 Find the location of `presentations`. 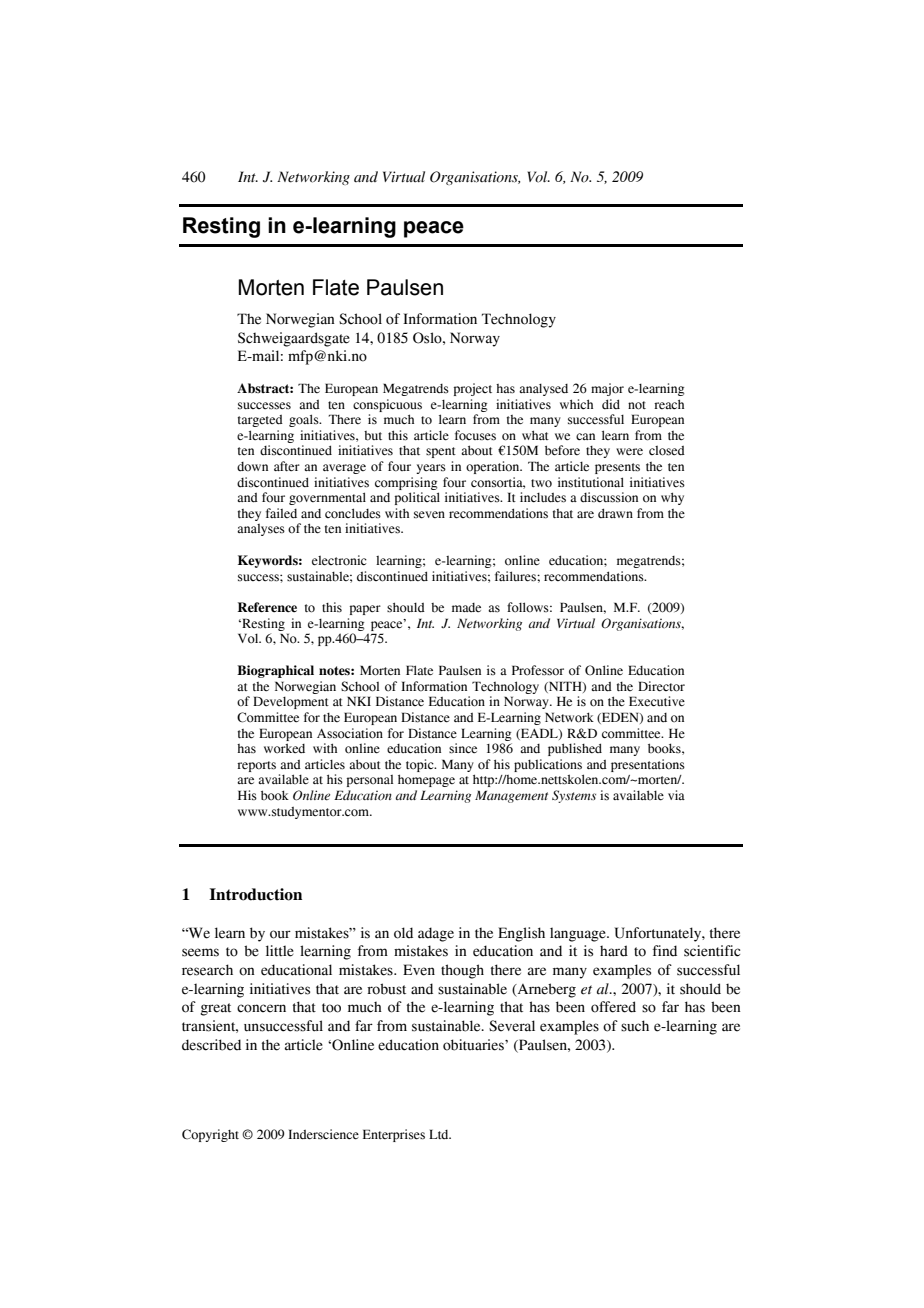

presentations is located at coordinates (648, 765).
